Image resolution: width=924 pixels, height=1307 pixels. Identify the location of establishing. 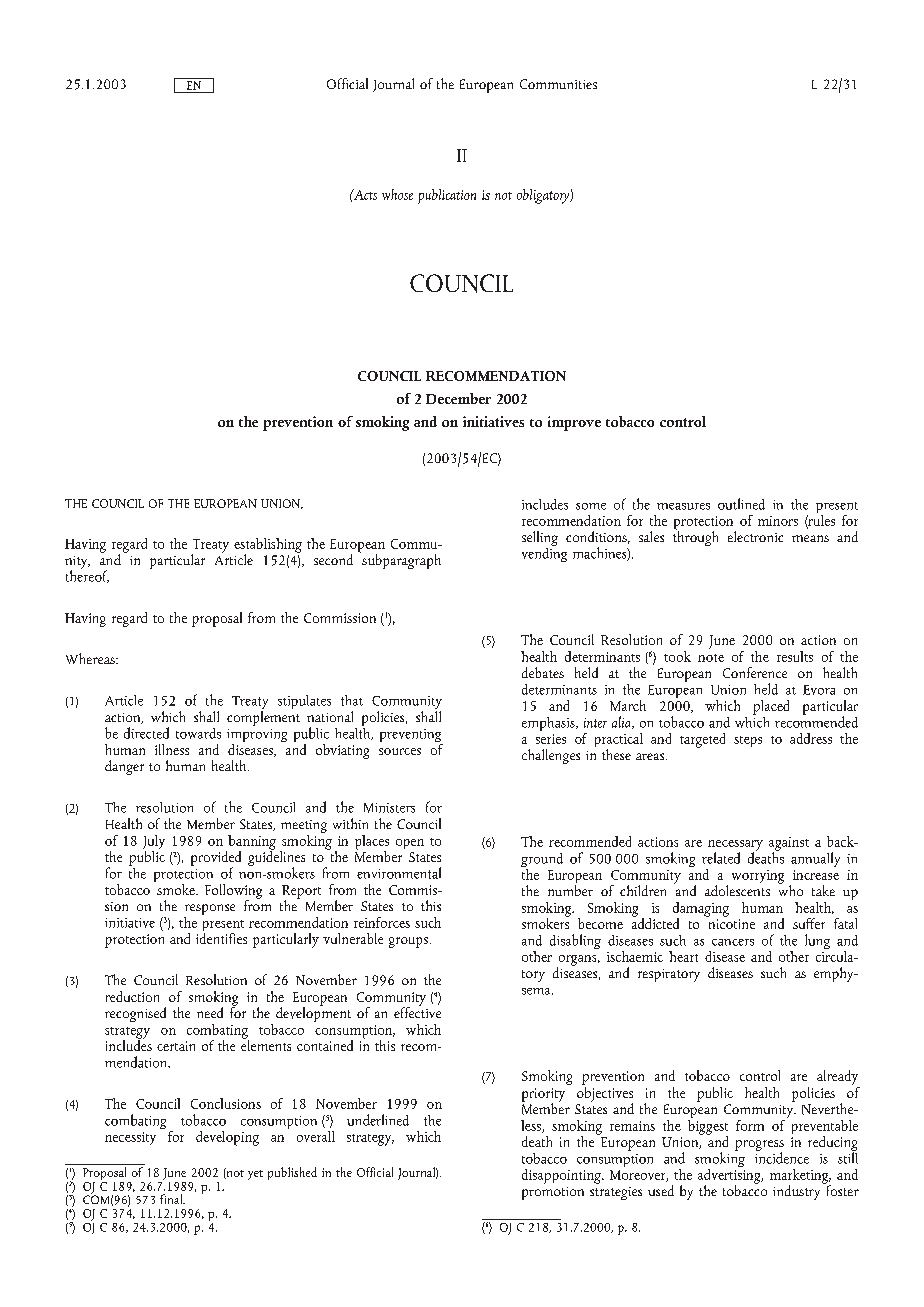
(268, 546).
